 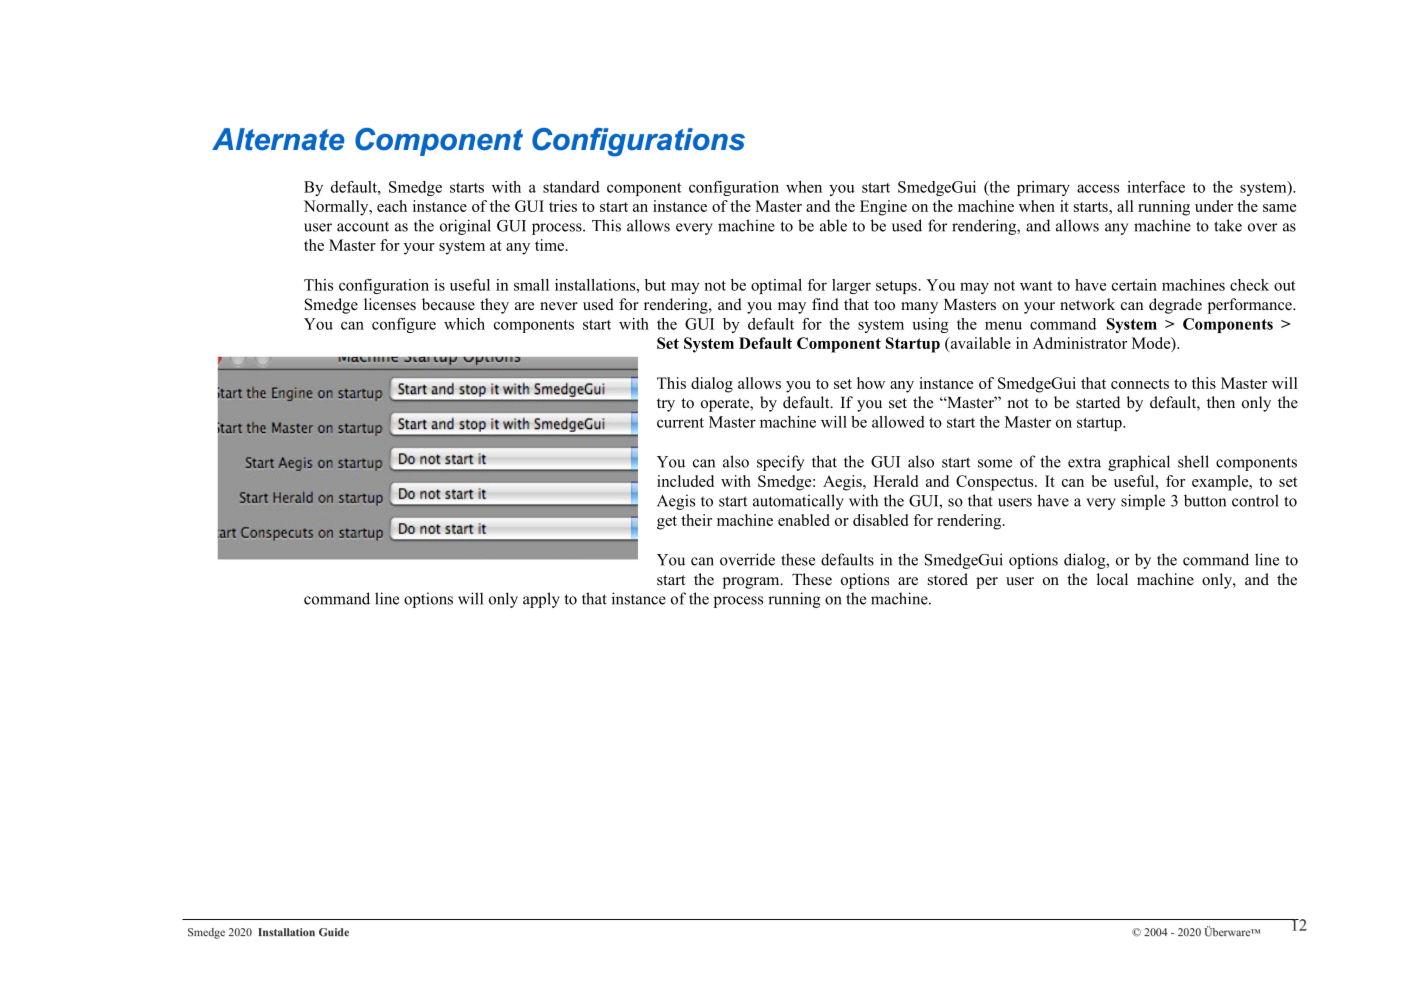 I want to click on automatically, so click(x=798, y=502).
